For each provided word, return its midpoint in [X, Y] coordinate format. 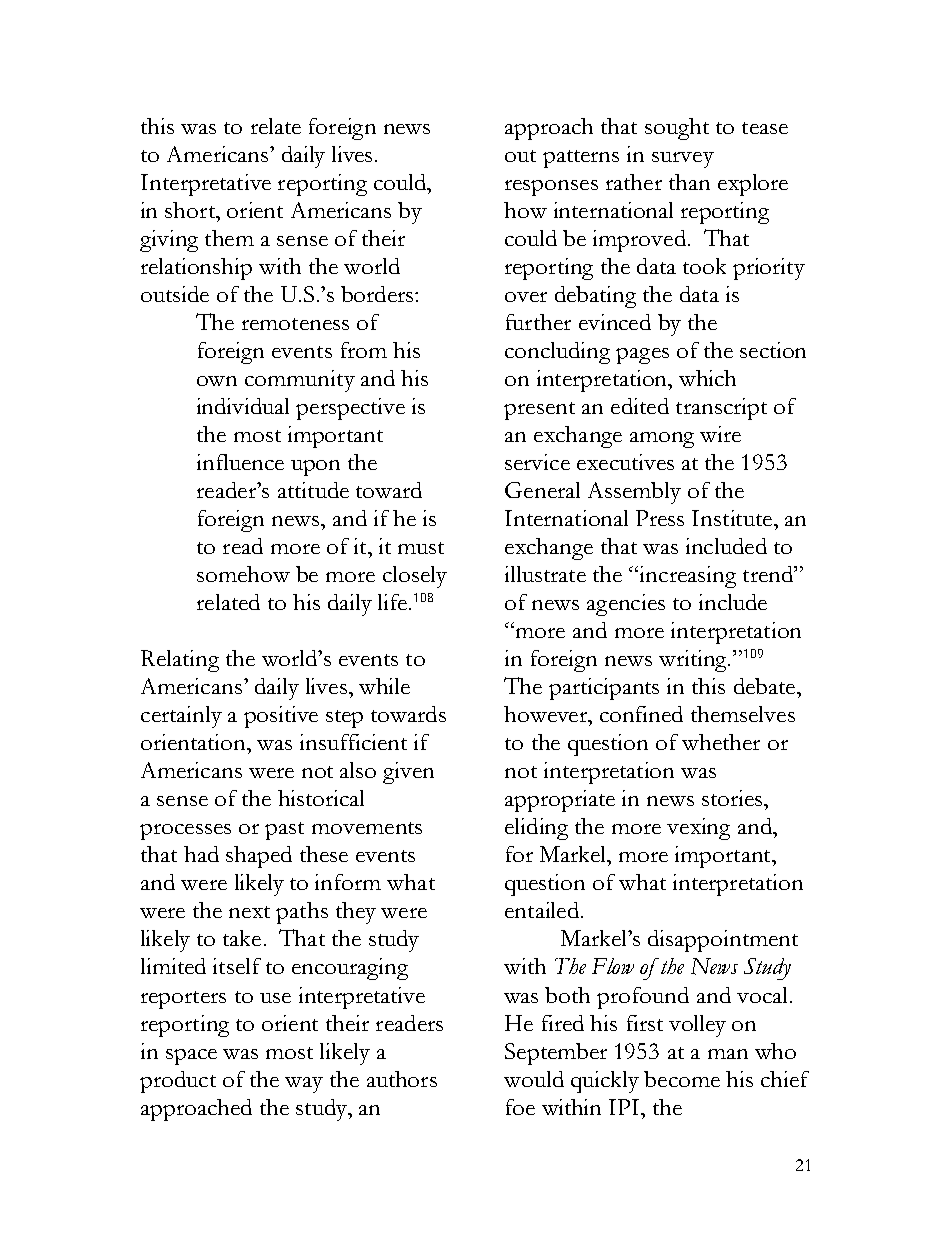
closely [415, 577]
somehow [243, 574]
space [191, 1057]
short [191, 210]
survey [683, 160]
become [682, 1079]
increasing [686, 577]
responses [551, 188]
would [534, 1079]
